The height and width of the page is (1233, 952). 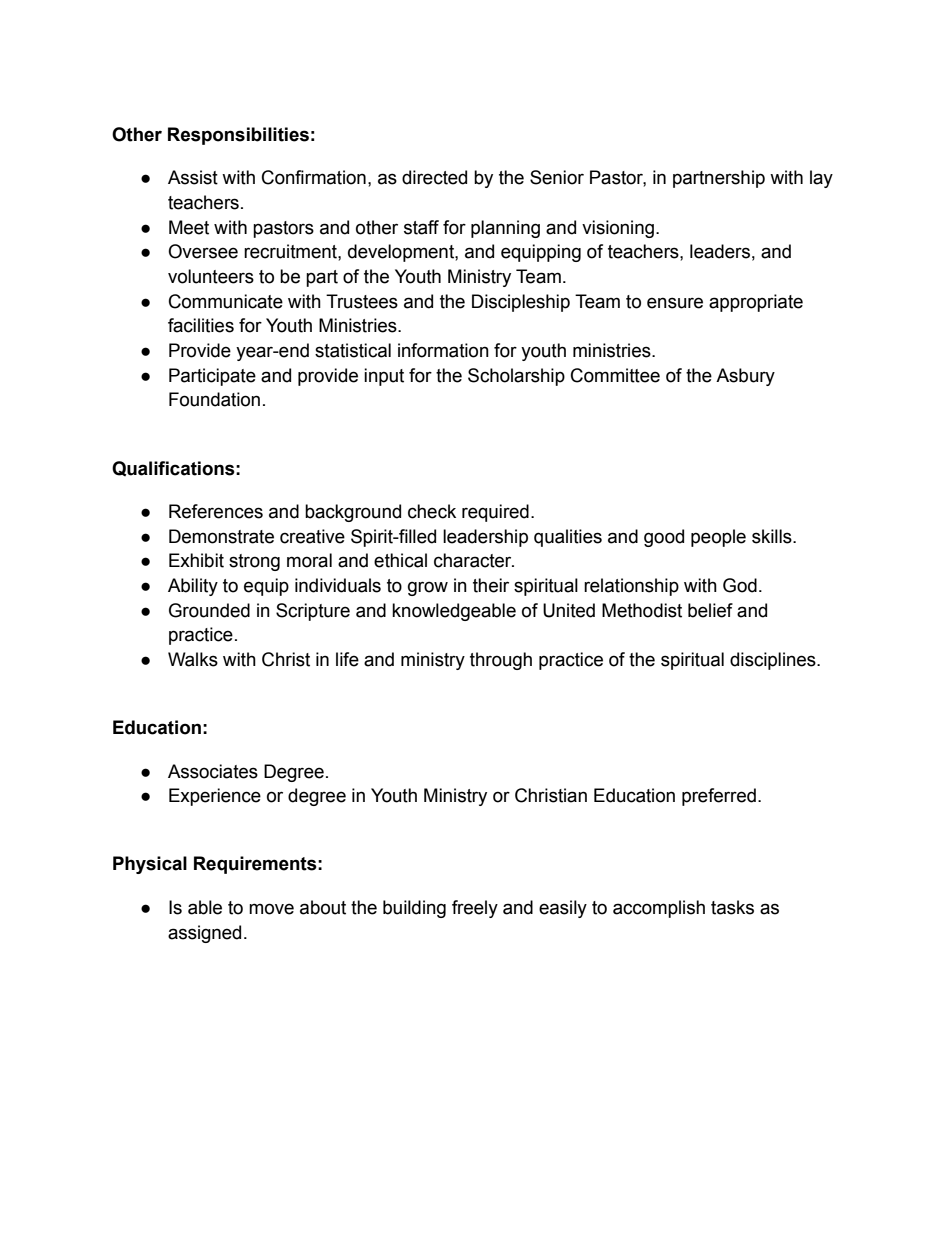 I want to click on freely, so click(x=475, y=909).
